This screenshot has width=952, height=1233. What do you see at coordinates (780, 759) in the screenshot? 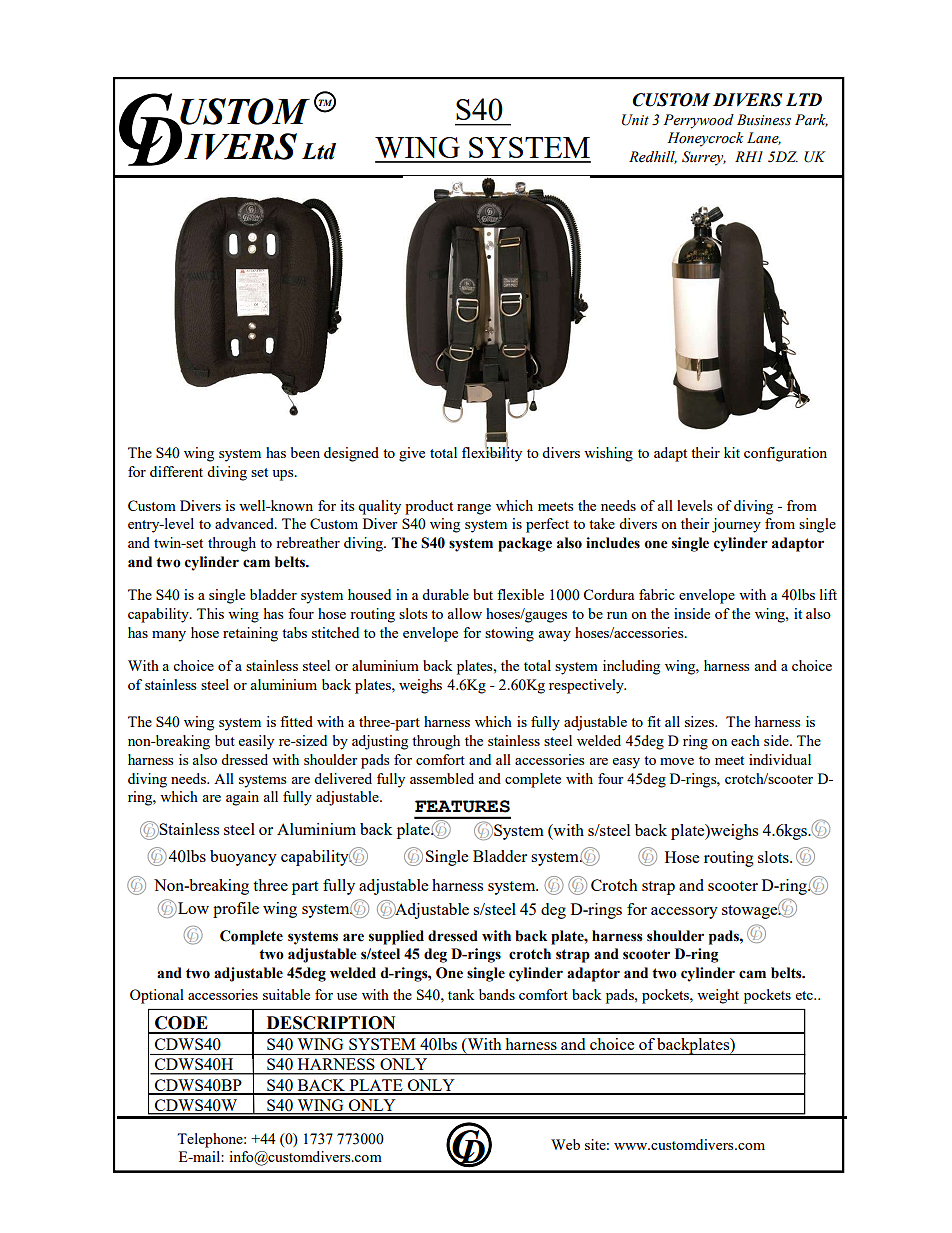
I see `individual` at bounding box center [780, 759].
